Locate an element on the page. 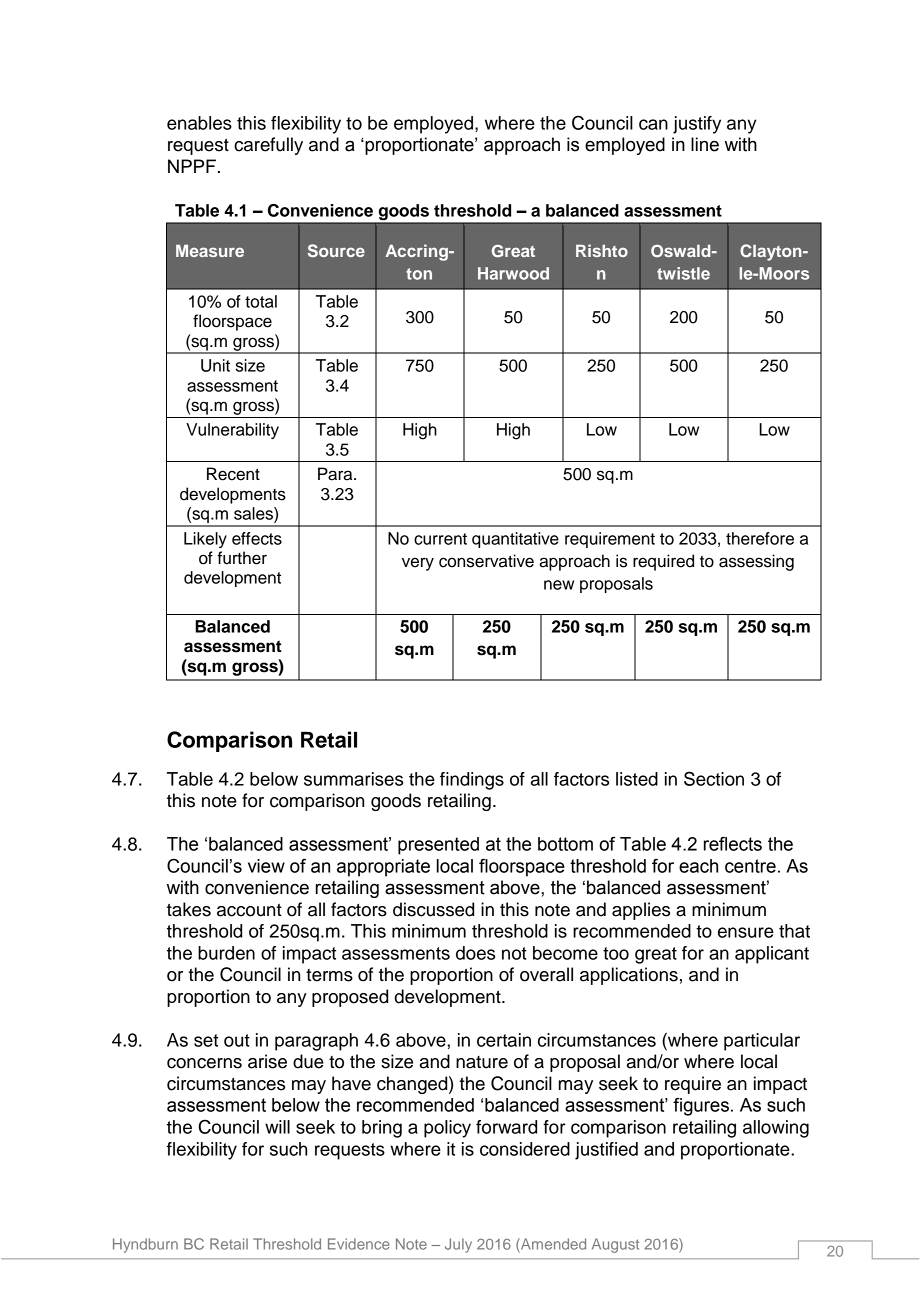  will is located at coordinates (277, 1127).
